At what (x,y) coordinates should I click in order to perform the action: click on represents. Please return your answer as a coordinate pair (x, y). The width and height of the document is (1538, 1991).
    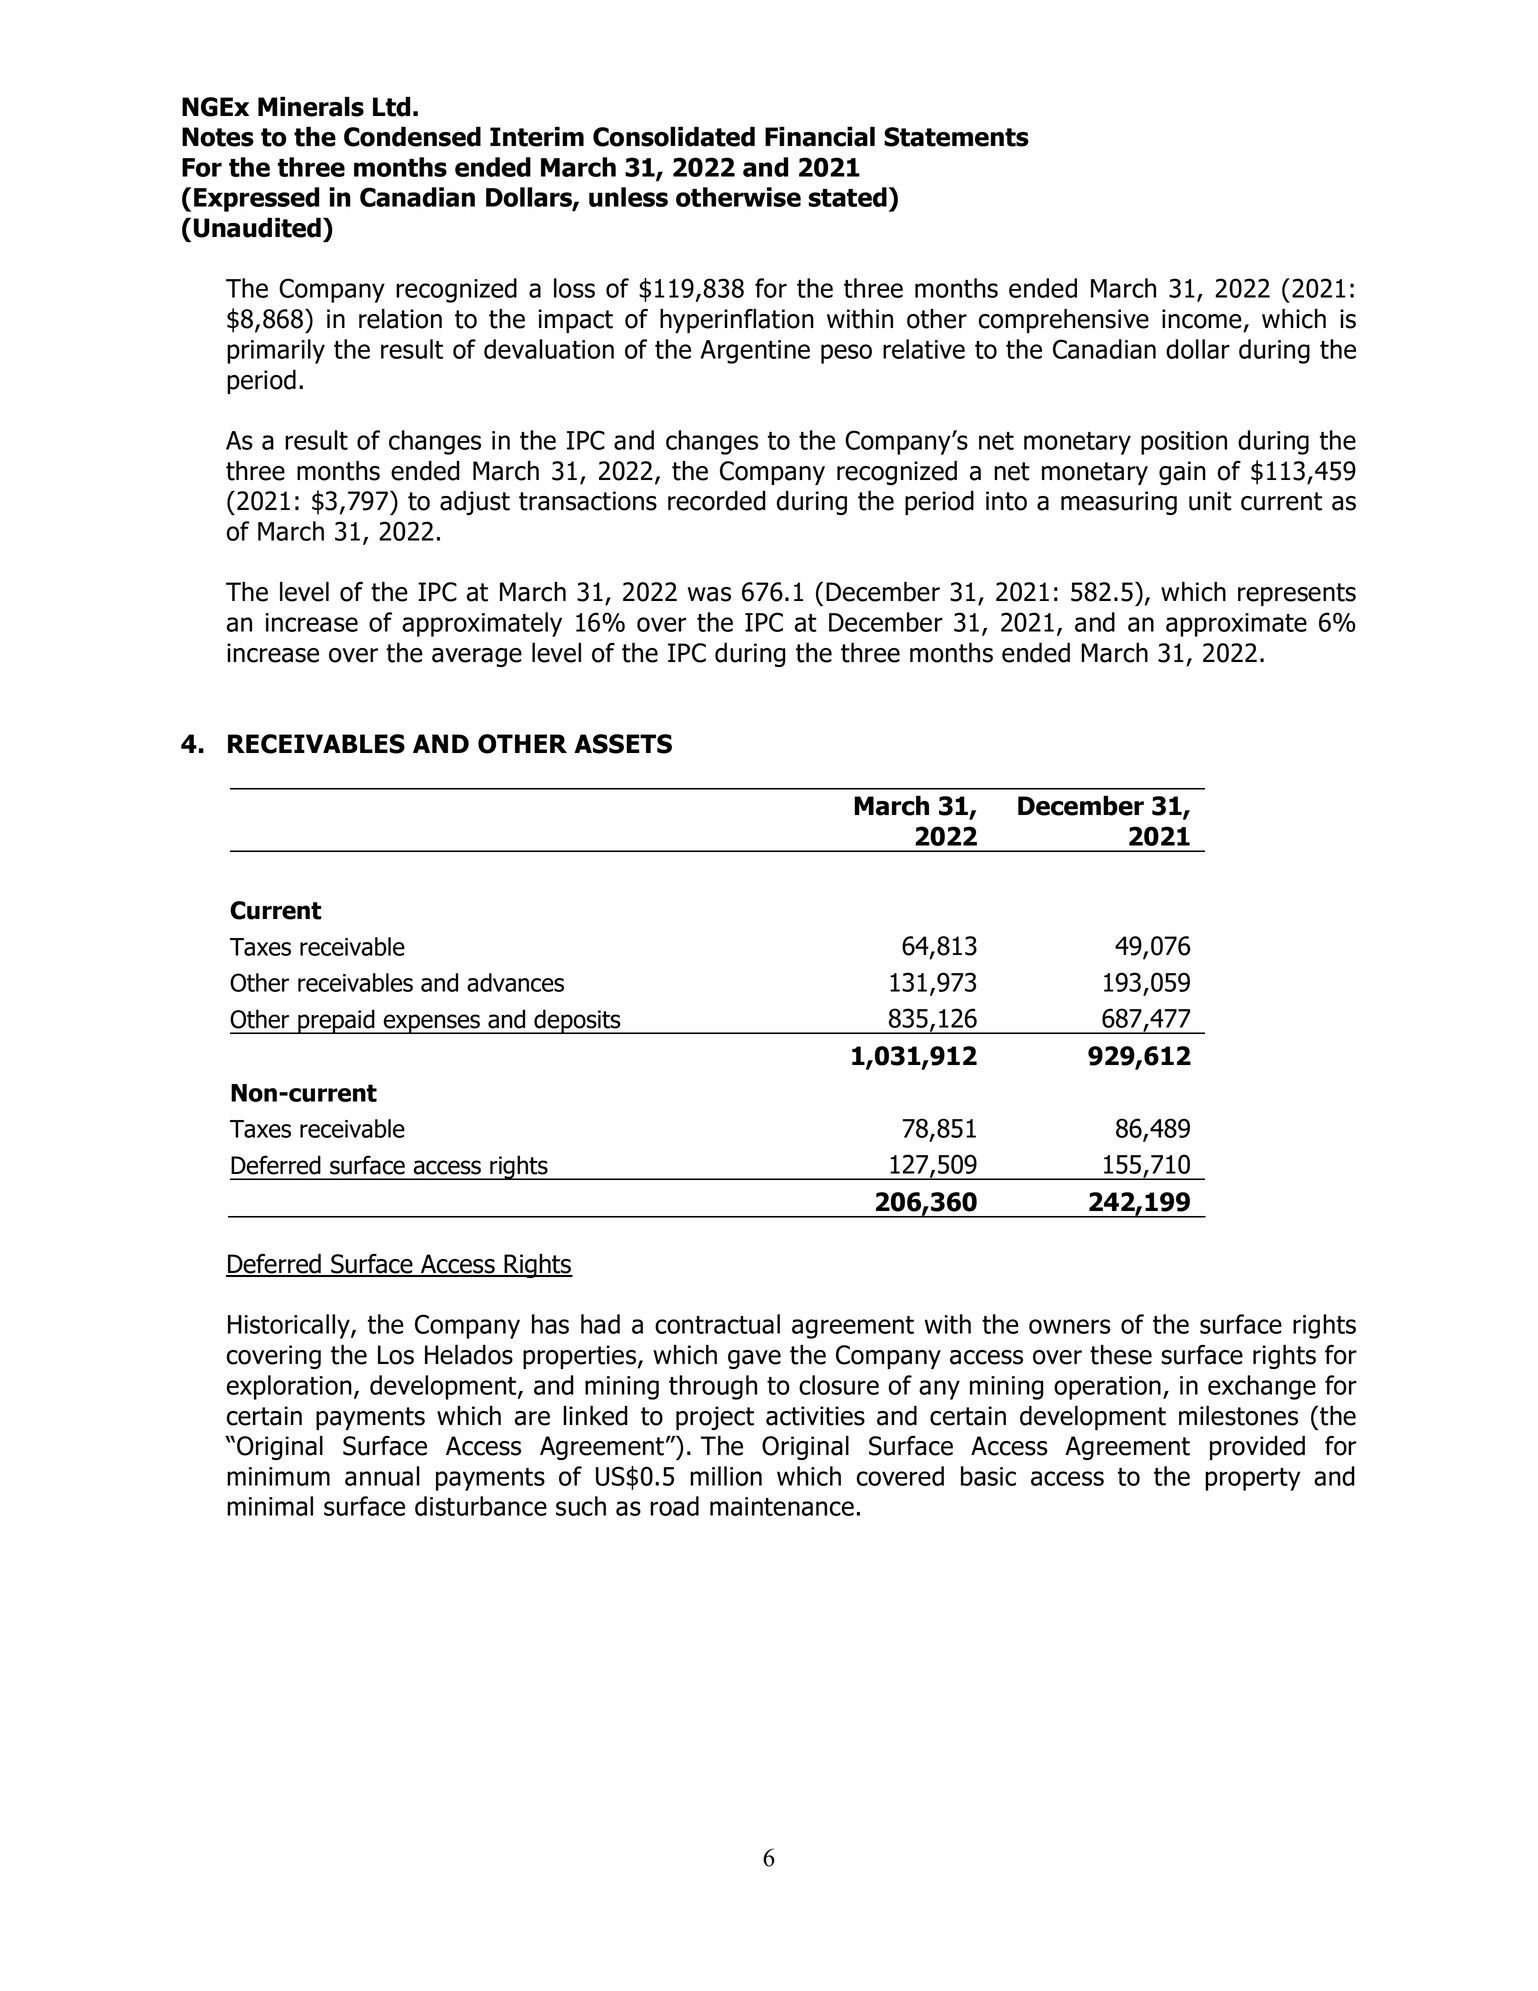
    Looking at the image, I should click on (1297, 594).
